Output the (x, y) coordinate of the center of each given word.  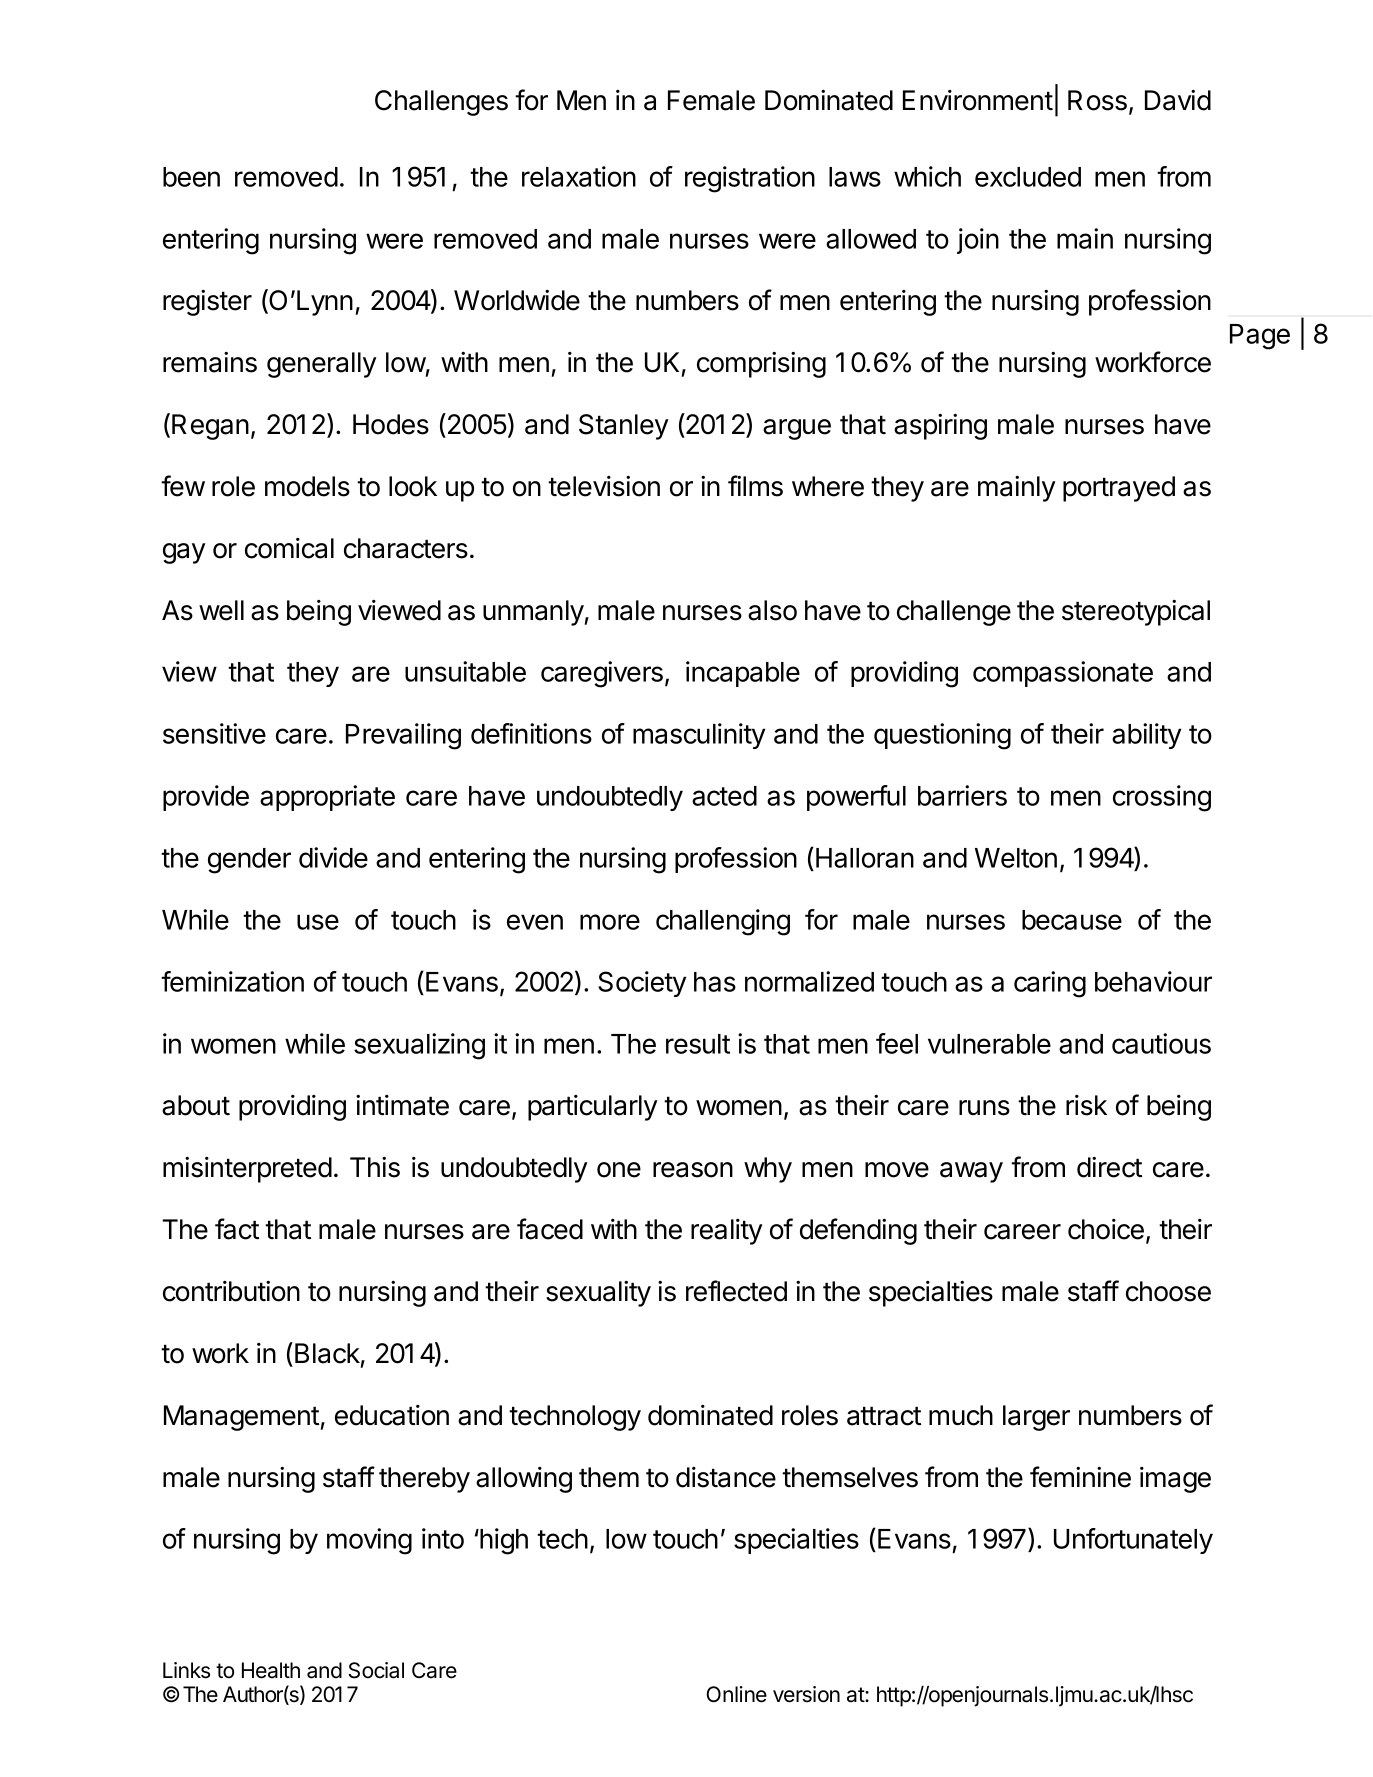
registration (750, 179)
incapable (743, 674)
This (375, 1167)
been (191, 177)
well (221, 610)
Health (271, 1670)
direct (1109, 1167)
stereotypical (1136, 613)
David (1178, 100)
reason (693, 1170)
